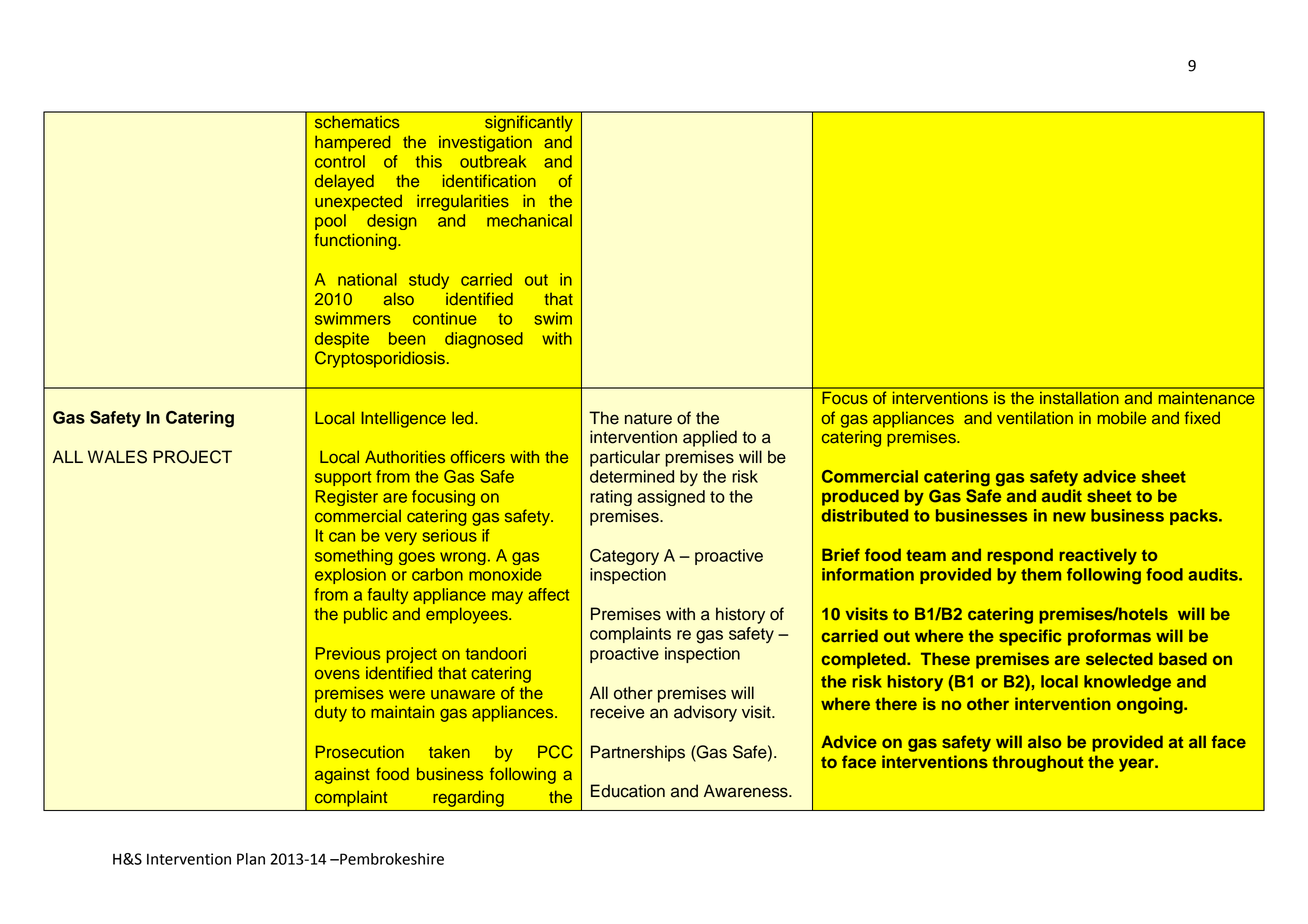  I want to click on assigned, so click(671, 498).
